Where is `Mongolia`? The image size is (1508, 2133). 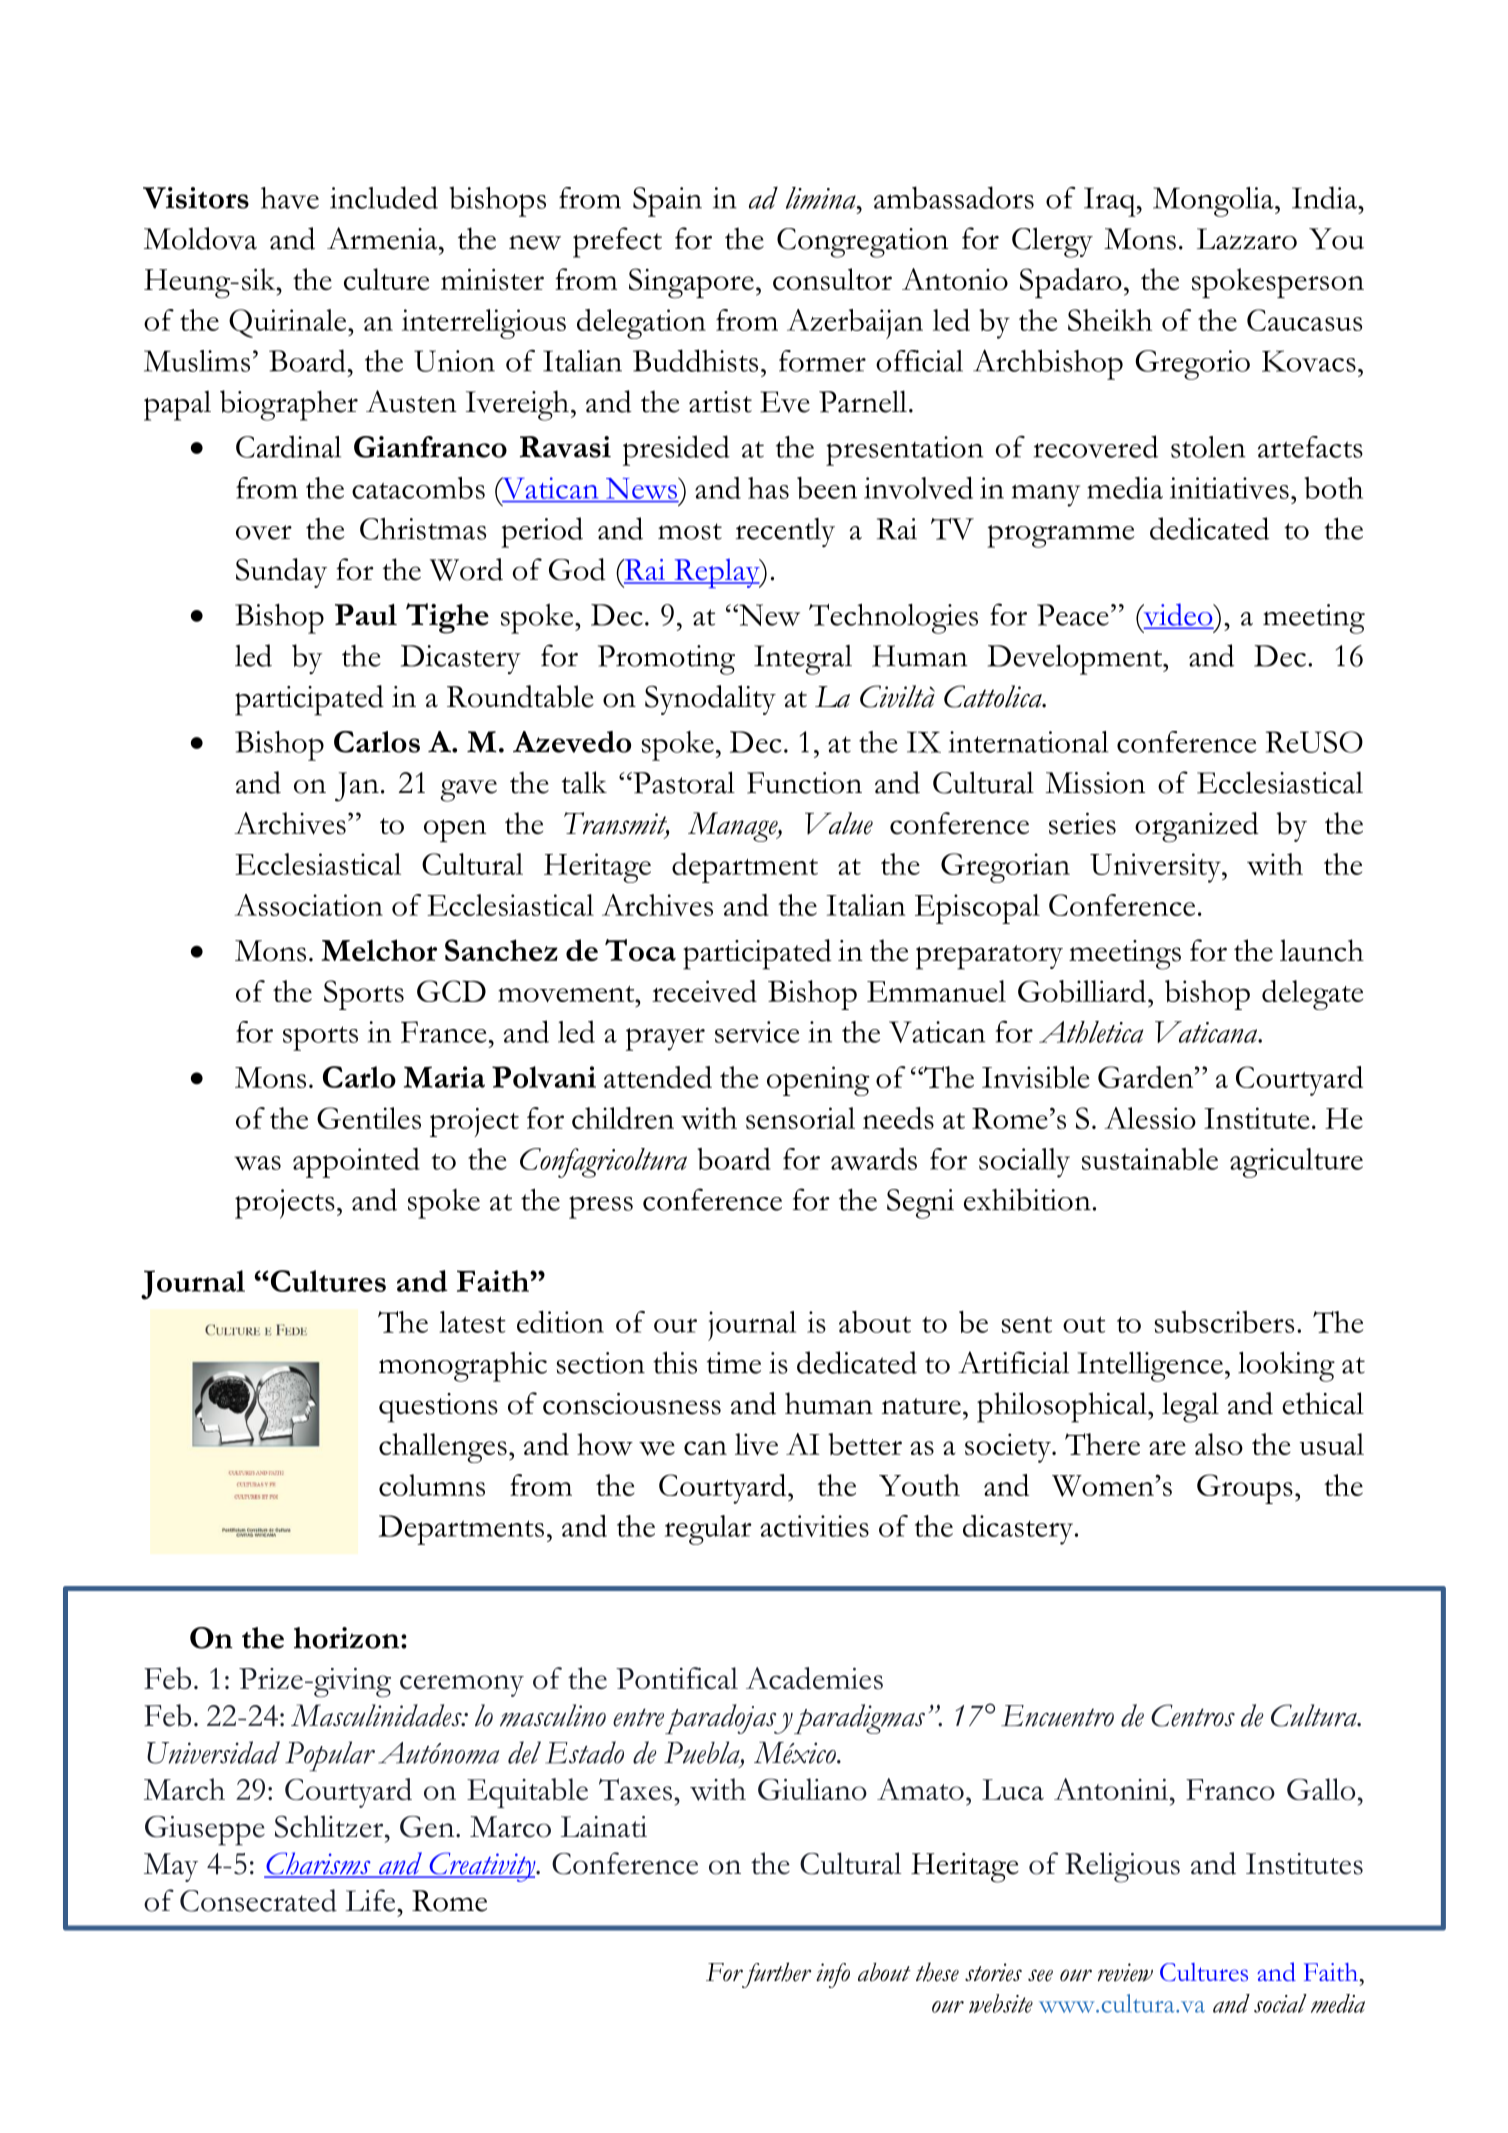
Mongolia is located at coordinates (1214, 202).
